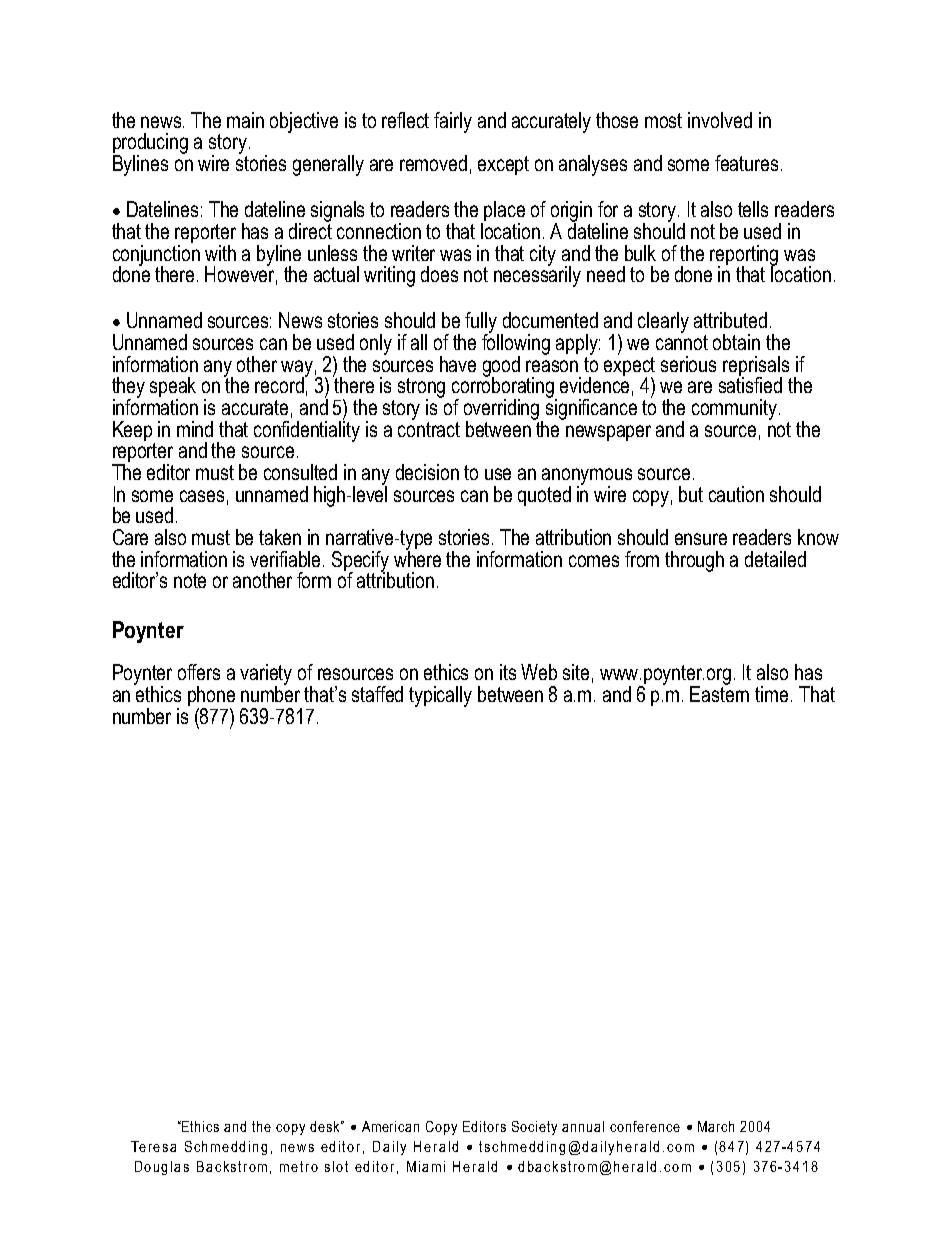 Image resolution: width=952 pixels, height=1233 pixels. What do you see at coordinates (390, 1126) in the screenshot?
I see `American` at bounding box center [390, 1126].
